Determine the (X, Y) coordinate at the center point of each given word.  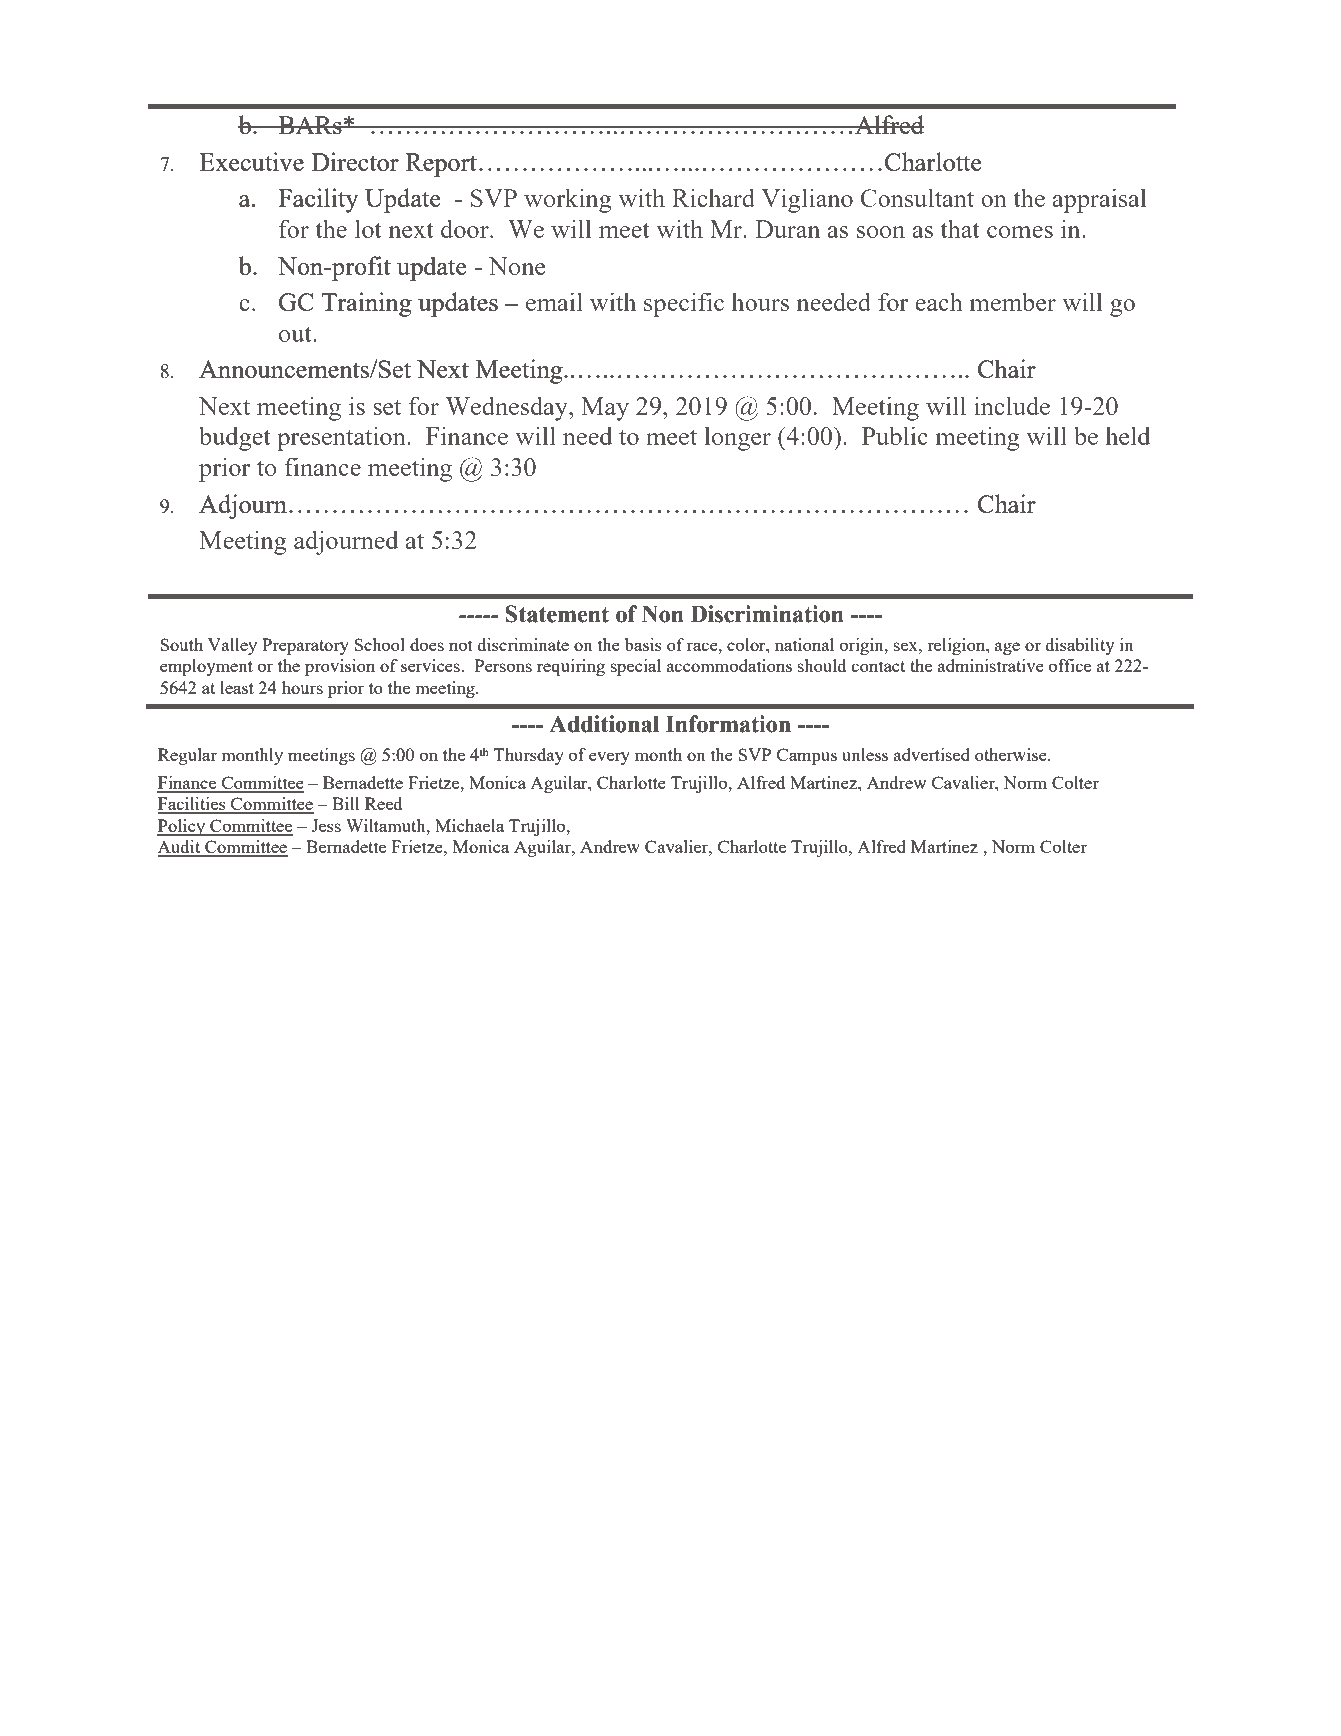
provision (340, 667)
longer (738, 438)
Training (366, 304)
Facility (318, 200)
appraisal (1099, 200)
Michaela (469, 825)
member (1013, 301)
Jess (326, 825)
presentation (342, 438)
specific (684, 304)
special (636, 667)
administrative (991, 665)
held (1128, 435)
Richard (713, 197)
